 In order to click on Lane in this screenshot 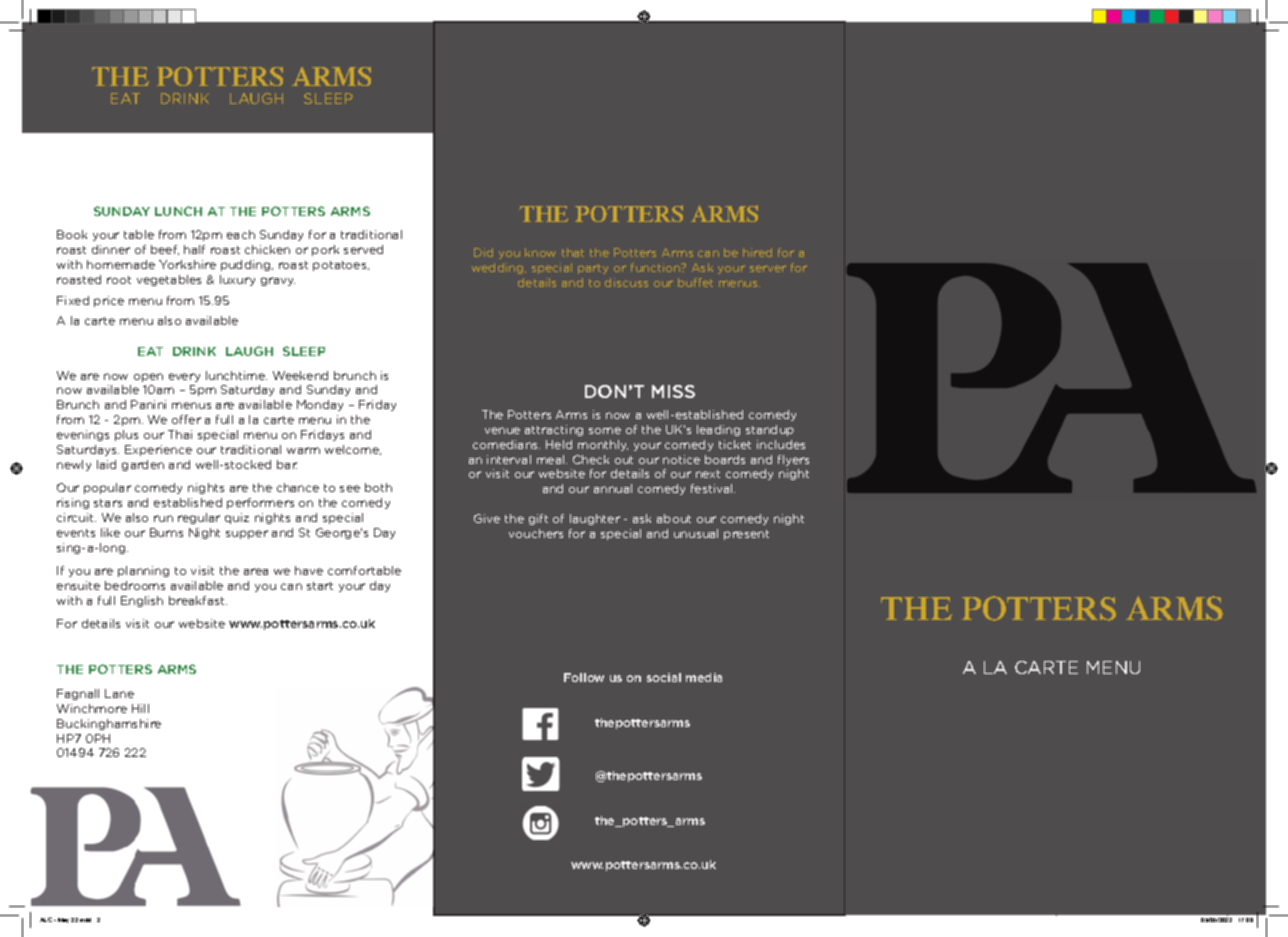, I will do `click(119, 693)`.
